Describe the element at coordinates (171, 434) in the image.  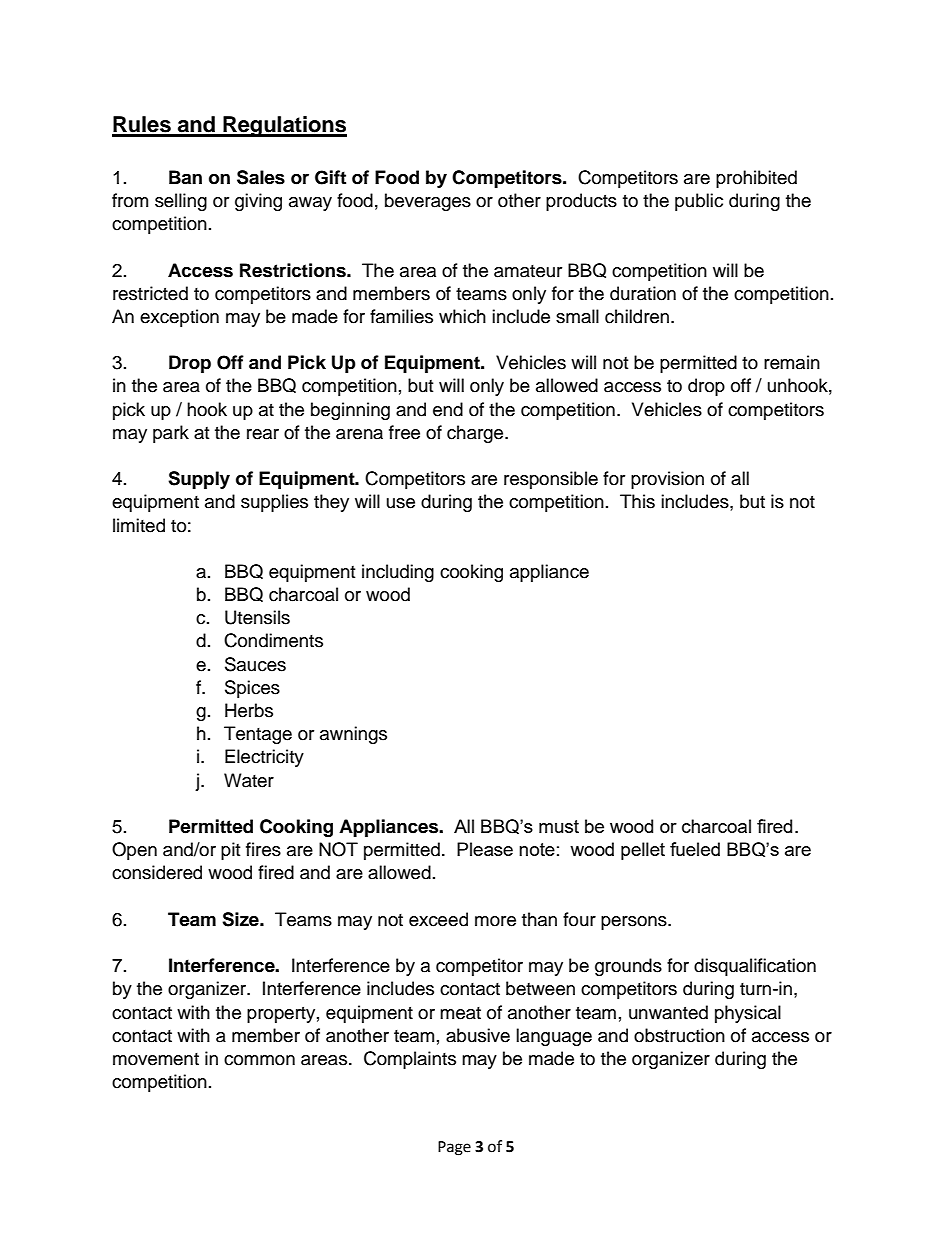
I see `park` at that location.
